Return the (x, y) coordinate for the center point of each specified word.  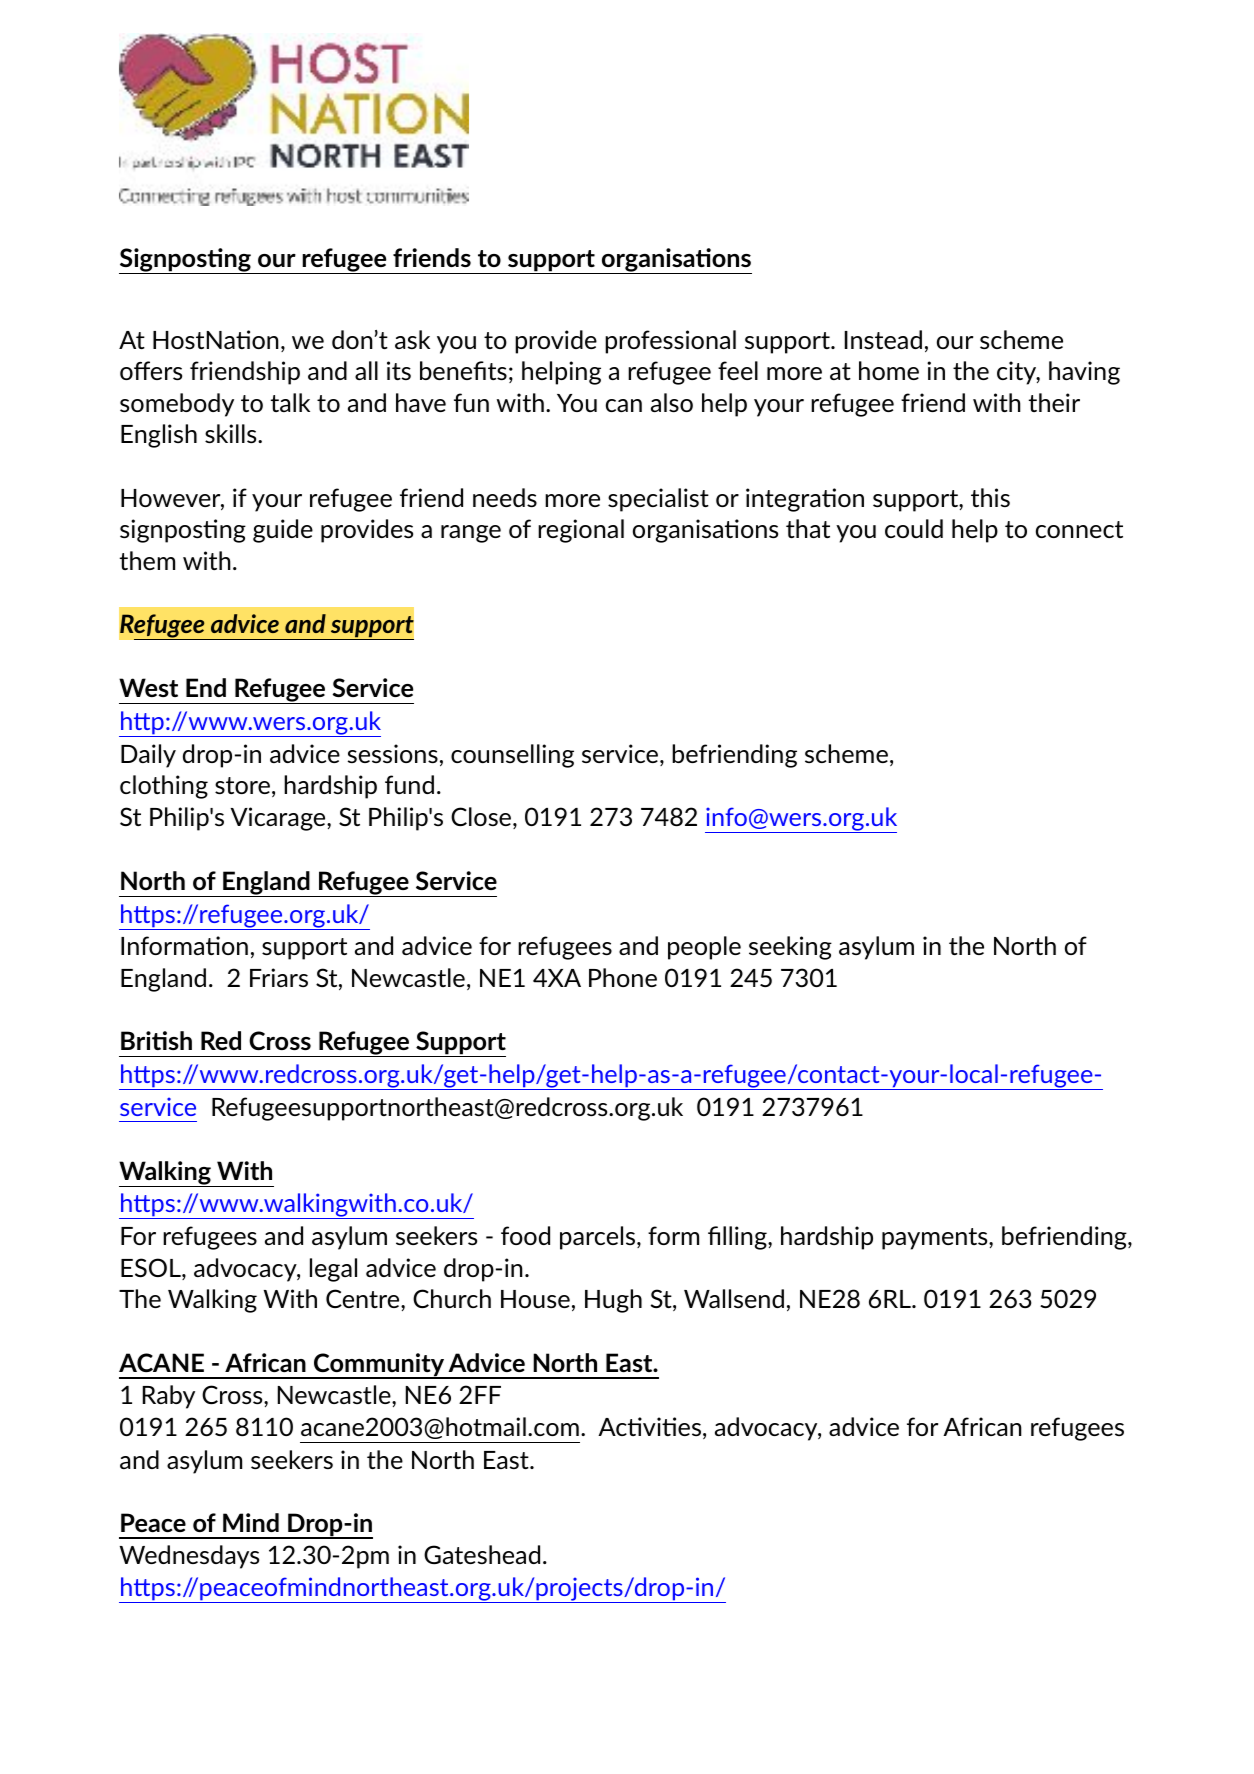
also (672, 402)
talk (290, 402)
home (889, 370)
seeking (790, 948)
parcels (599, 1238)
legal (333, 1270)
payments (936, 1239)
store (242, 785)
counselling (512, 756)
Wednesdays (189, 1557)
